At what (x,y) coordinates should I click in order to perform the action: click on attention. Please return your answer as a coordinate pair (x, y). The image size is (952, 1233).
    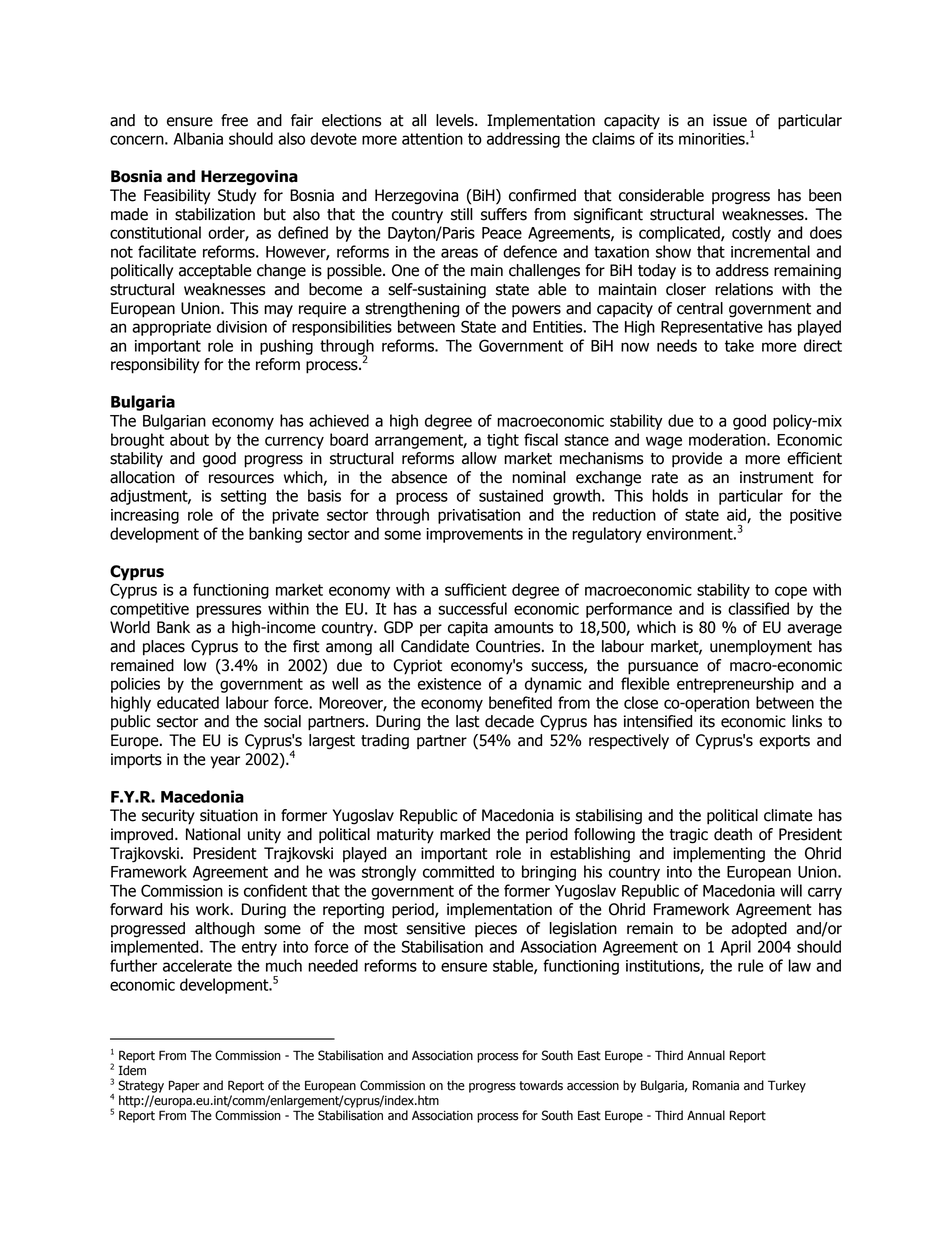
    Looking at the image, I should click on (432, 139).
